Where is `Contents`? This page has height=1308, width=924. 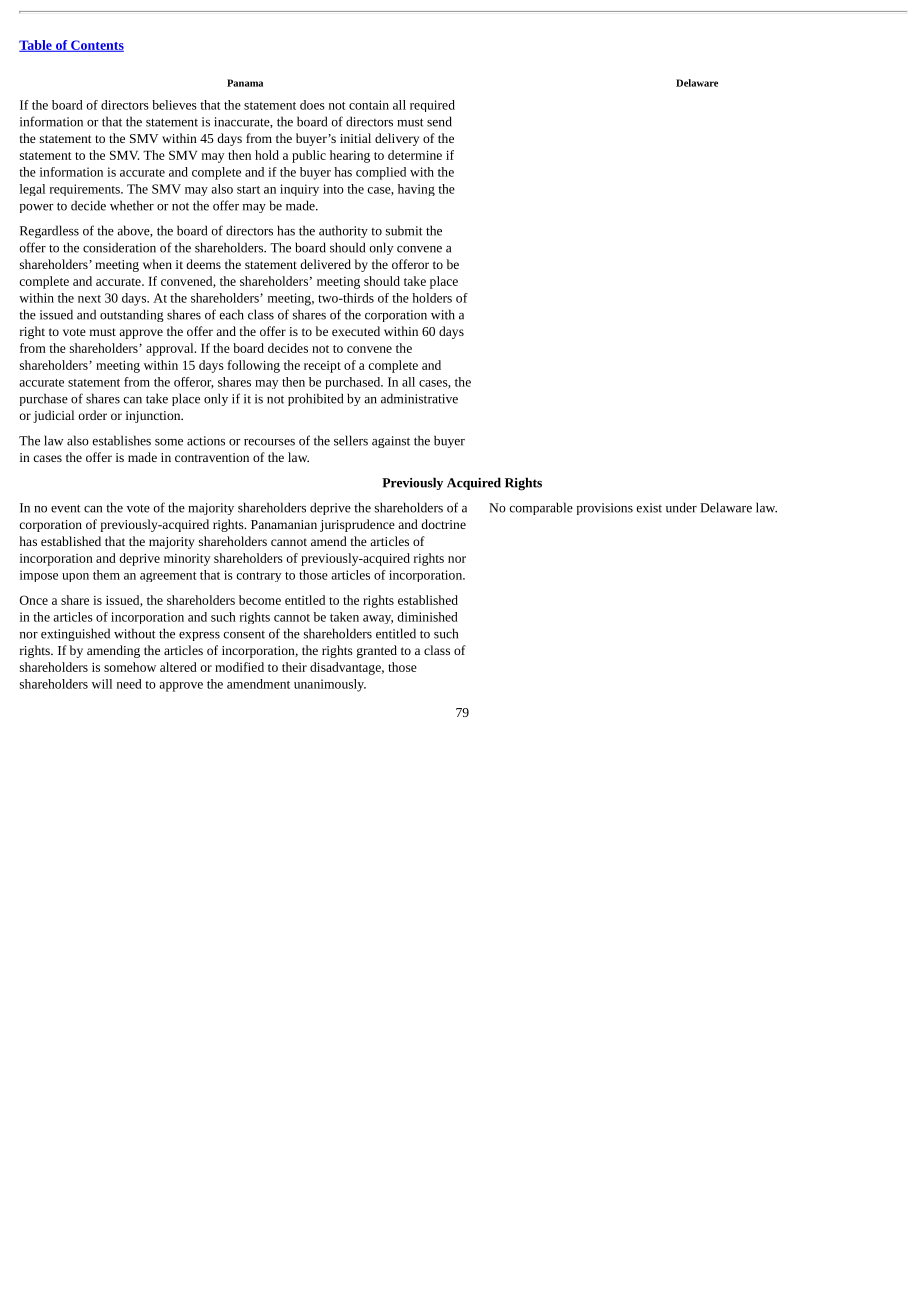 Contents is located at coordinates (96, 46).
